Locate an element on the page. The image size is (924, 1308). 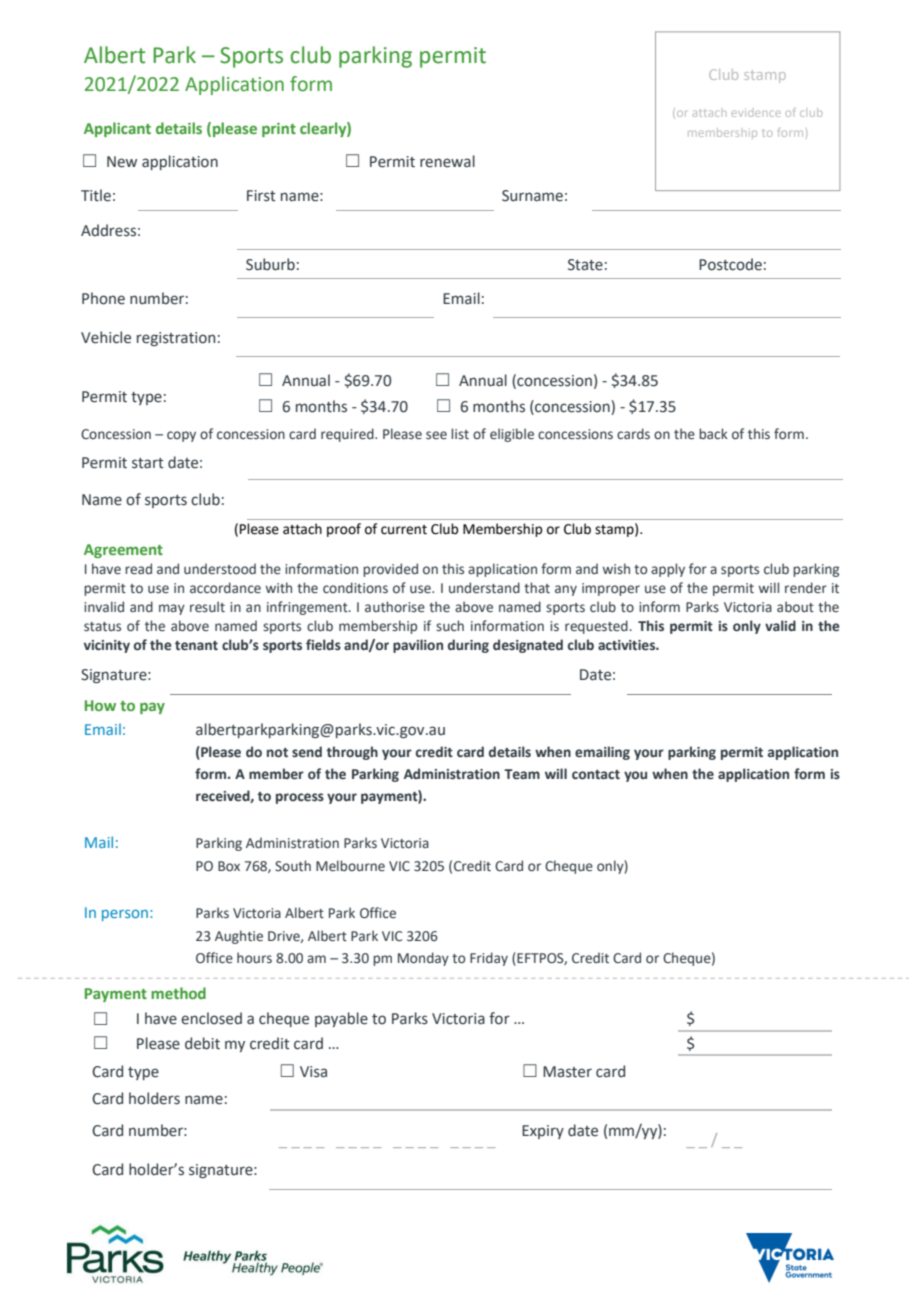
Master is located at coordinates (567, 1072).
